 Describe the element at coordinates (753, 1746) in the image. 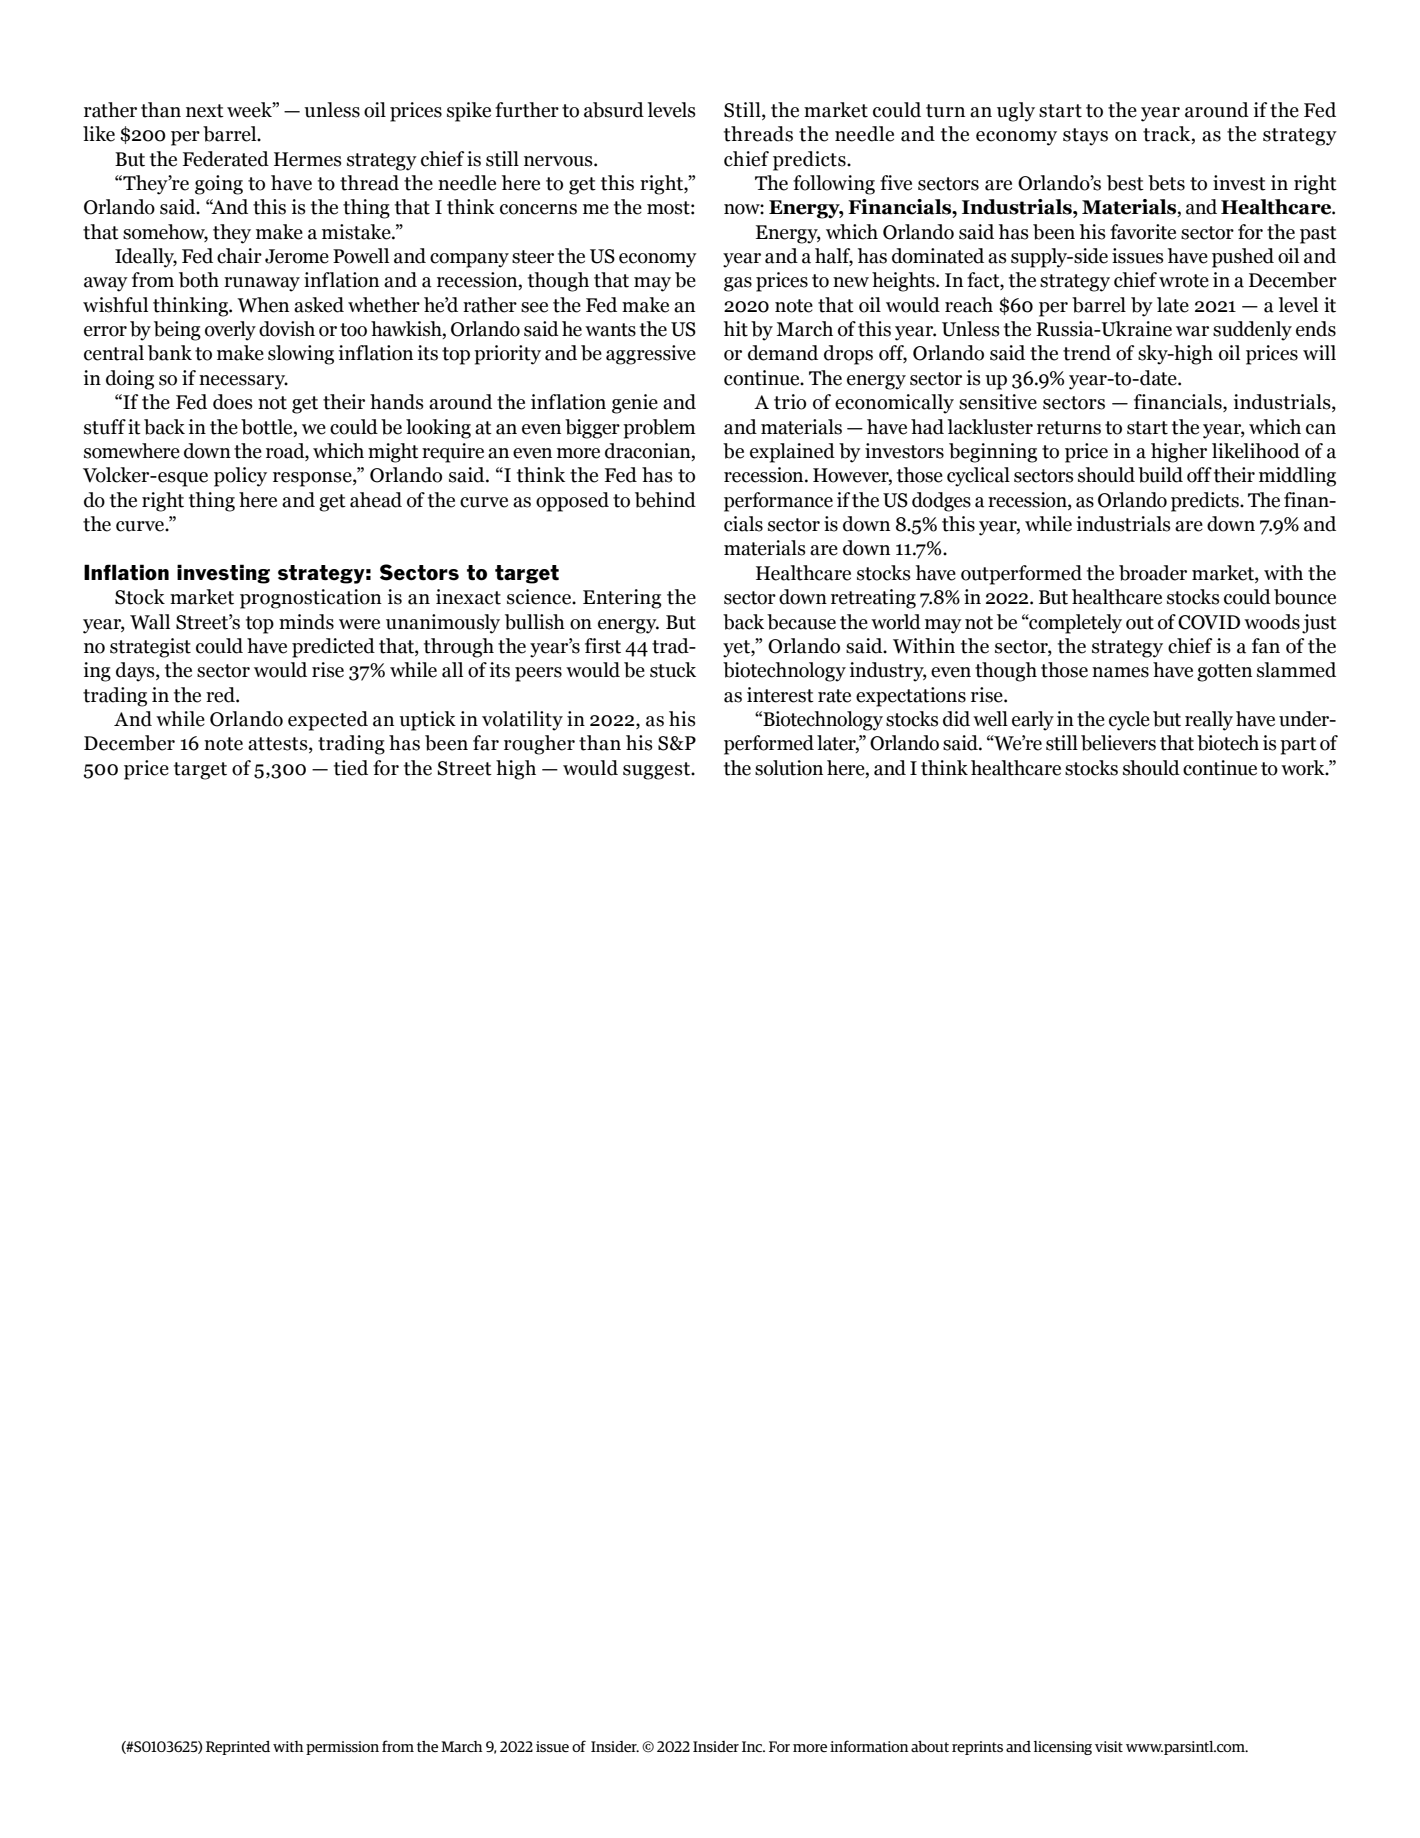

I see `Inc` at that location.
